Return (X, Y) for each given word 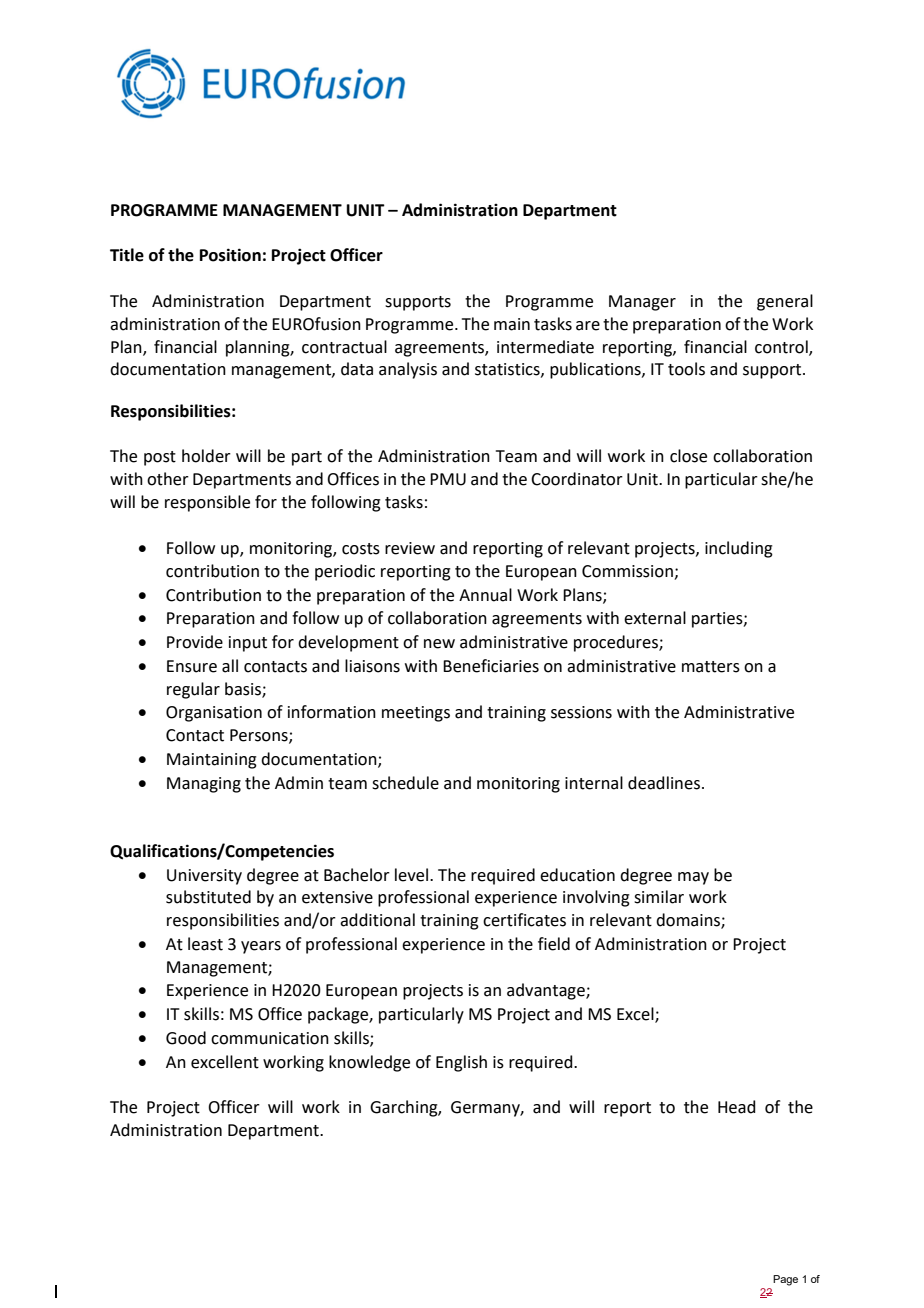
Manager (642, 303)
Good (186, 1038)
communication (270, 1038)
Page (785, 1280)
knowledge (369, 1063)
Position (230, 255)
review (410, 548)
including (739, 549)
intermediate (545, 347)
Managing (204, 785)
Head (737, 1107)
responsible (207, 503)
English (461, 1063)
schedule (405, 783)
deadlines (664, 783)
